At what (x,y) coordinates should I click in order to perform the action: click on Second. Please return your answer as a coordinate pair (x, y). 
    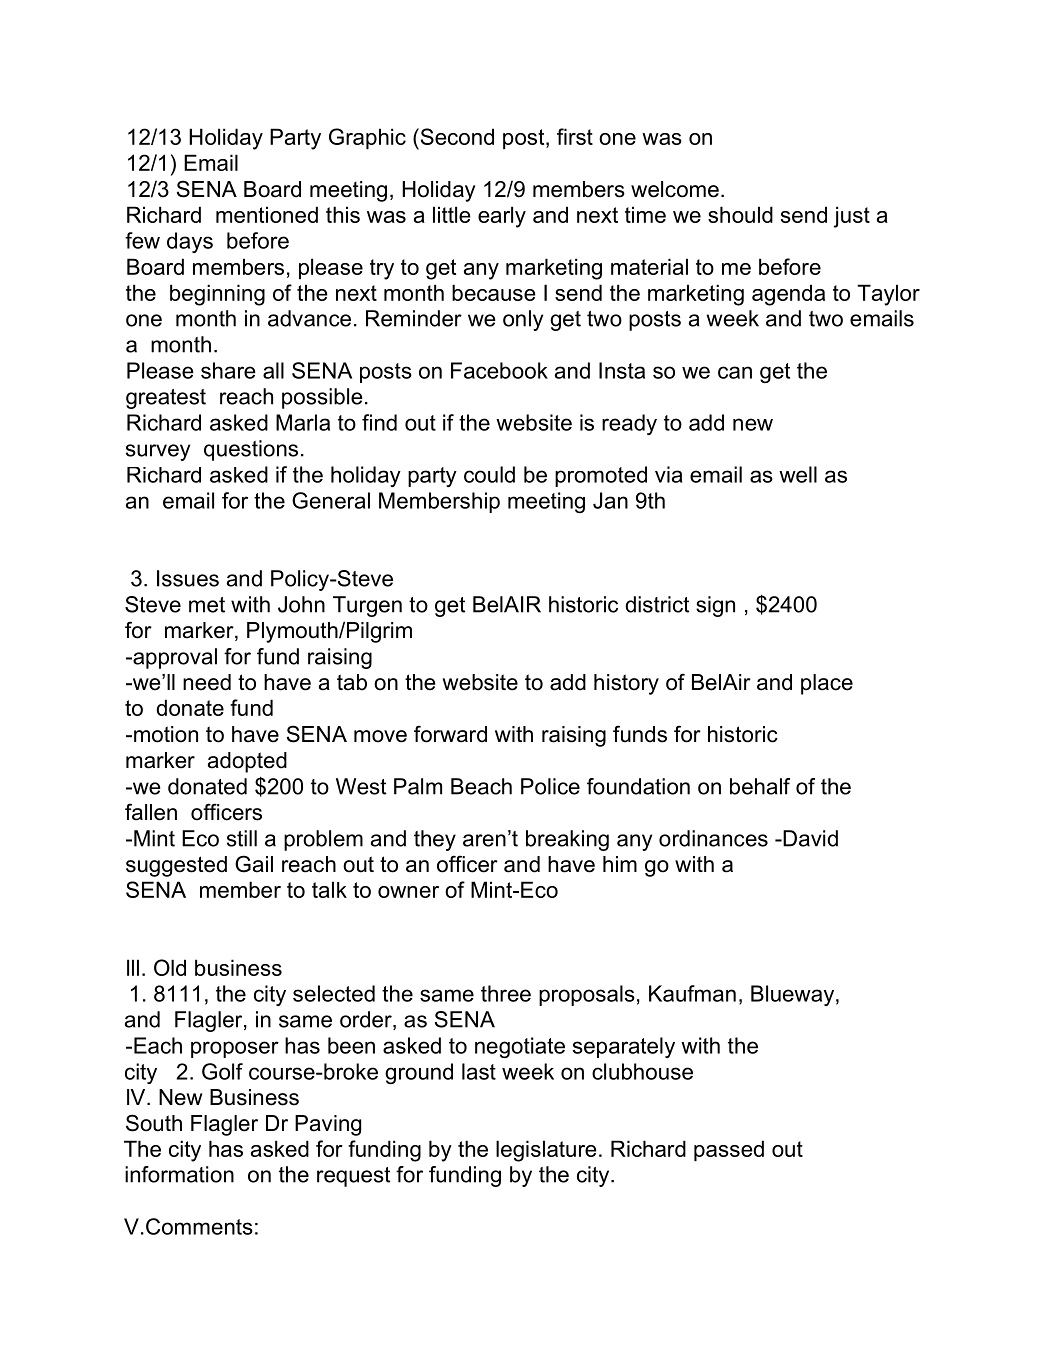
    Looking at the image, I should click on (456, 136).
